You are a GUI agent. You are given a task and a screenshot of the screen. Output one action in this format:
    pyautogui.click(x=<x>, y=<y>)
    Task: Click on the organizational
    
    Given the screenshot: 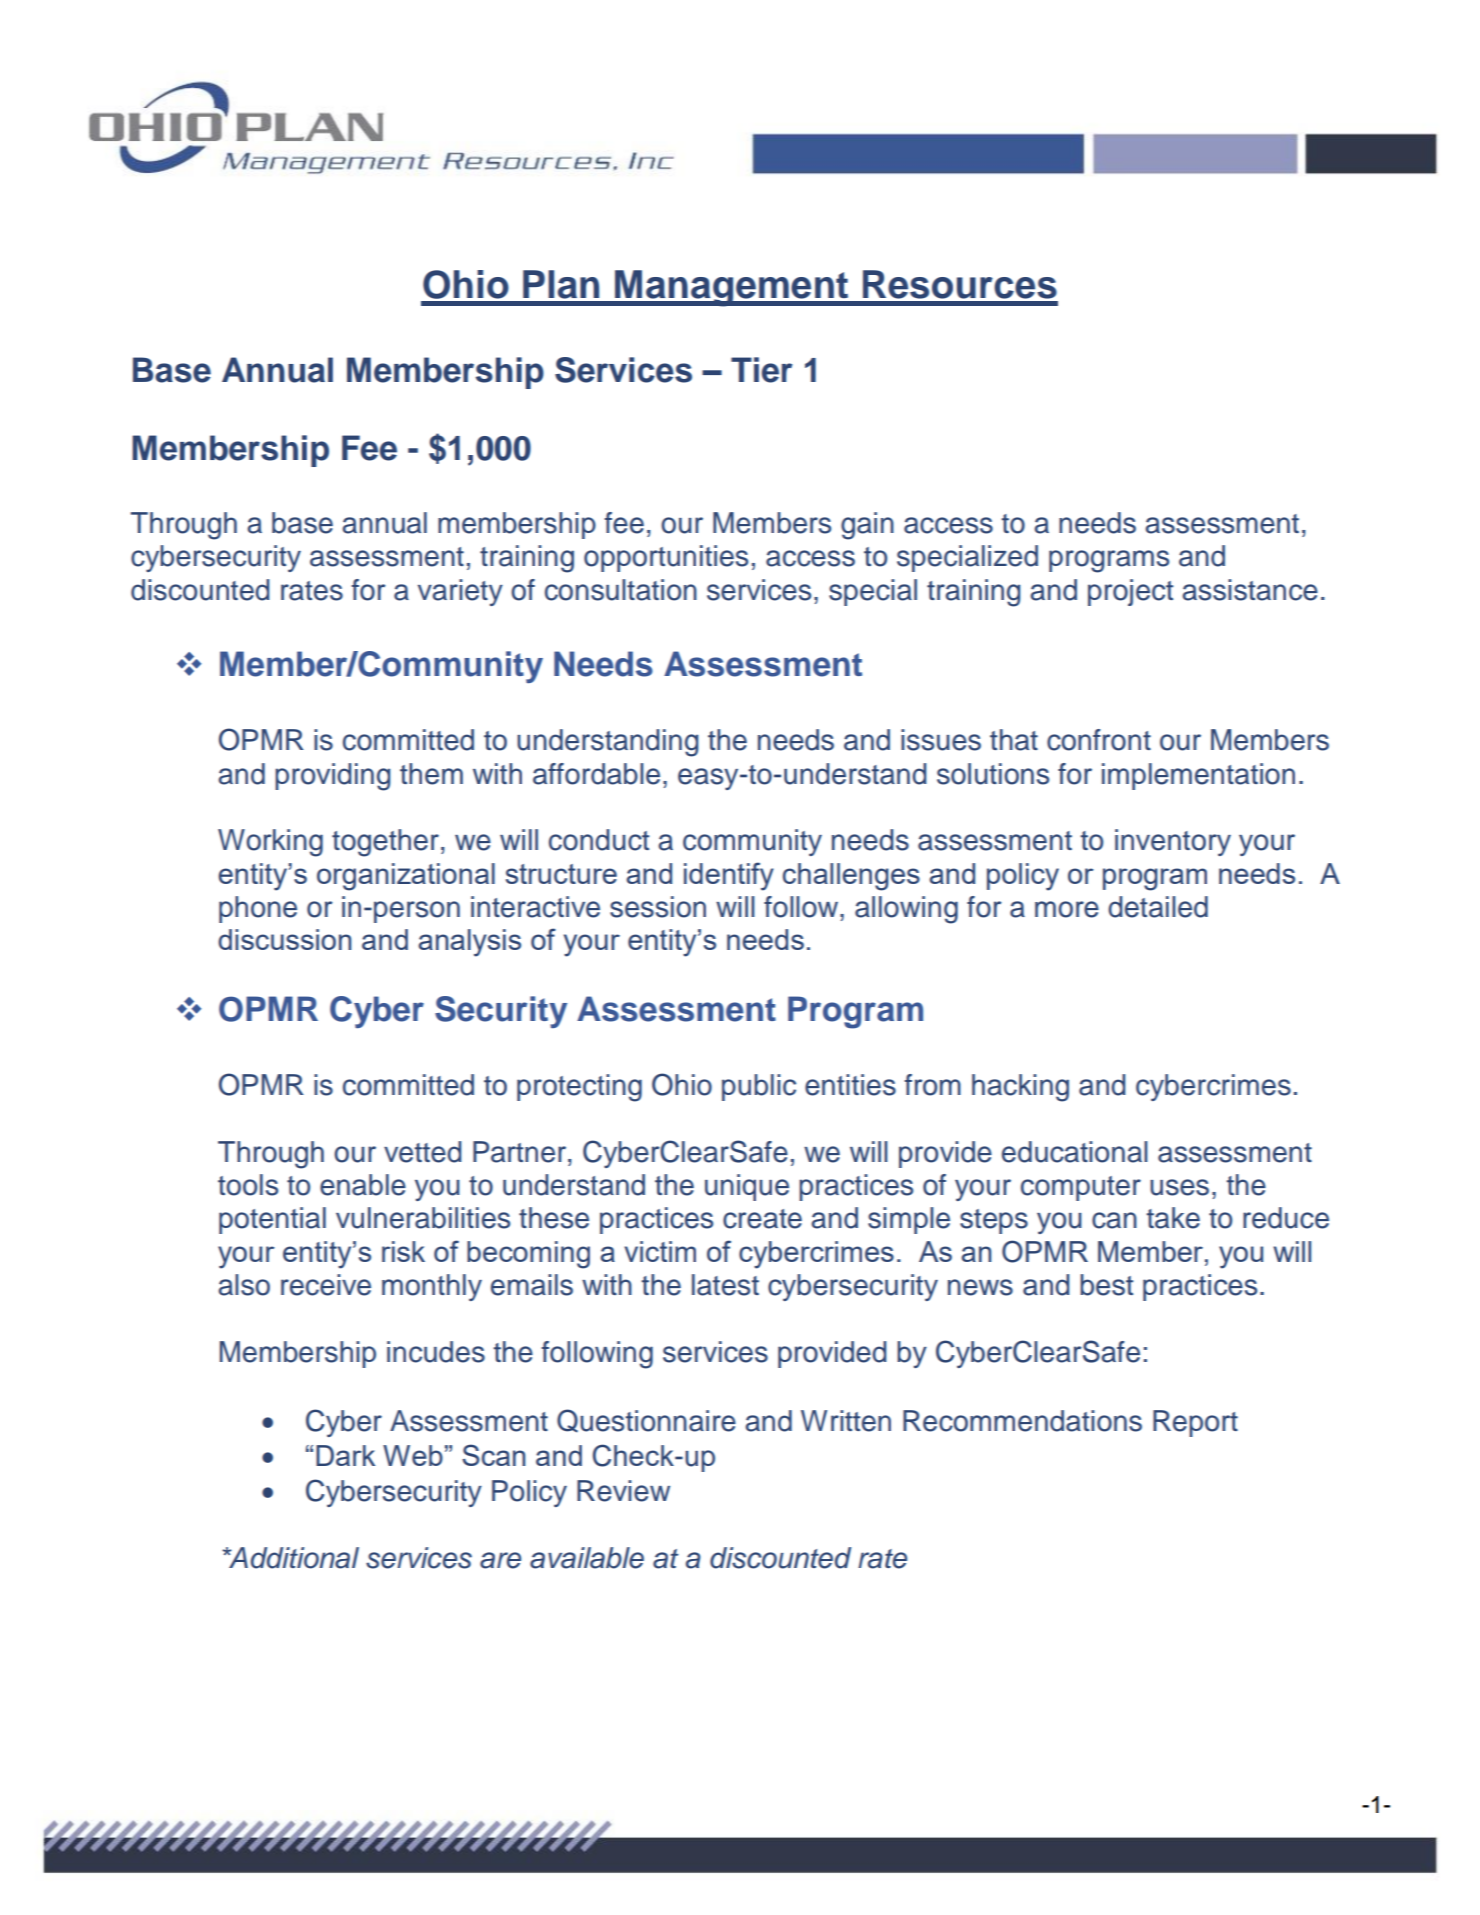 What is the action you would take?
    pyautogui.click(x=406, y=877)
